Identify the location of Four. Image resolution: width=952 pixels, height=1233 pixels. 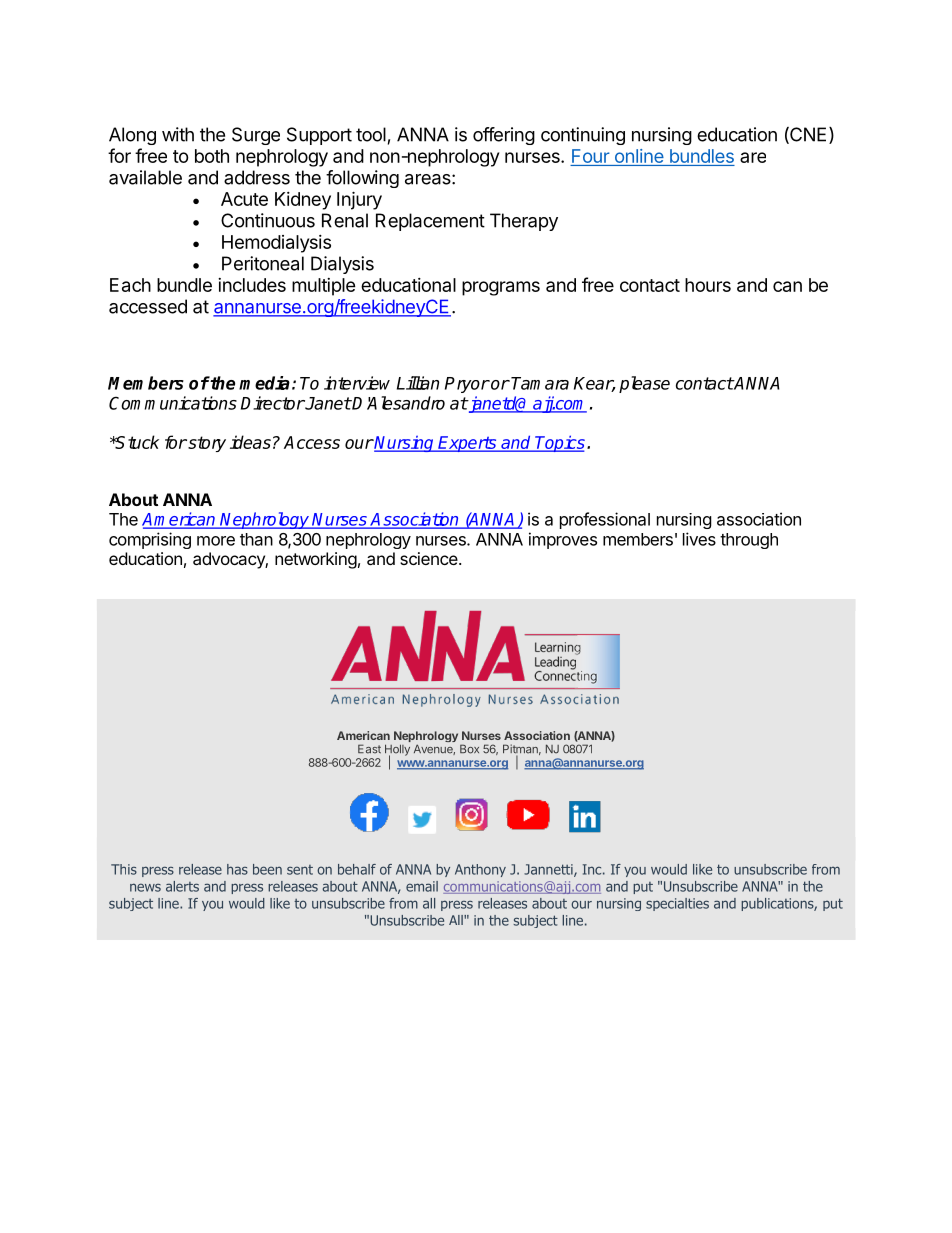
(591, 156).
